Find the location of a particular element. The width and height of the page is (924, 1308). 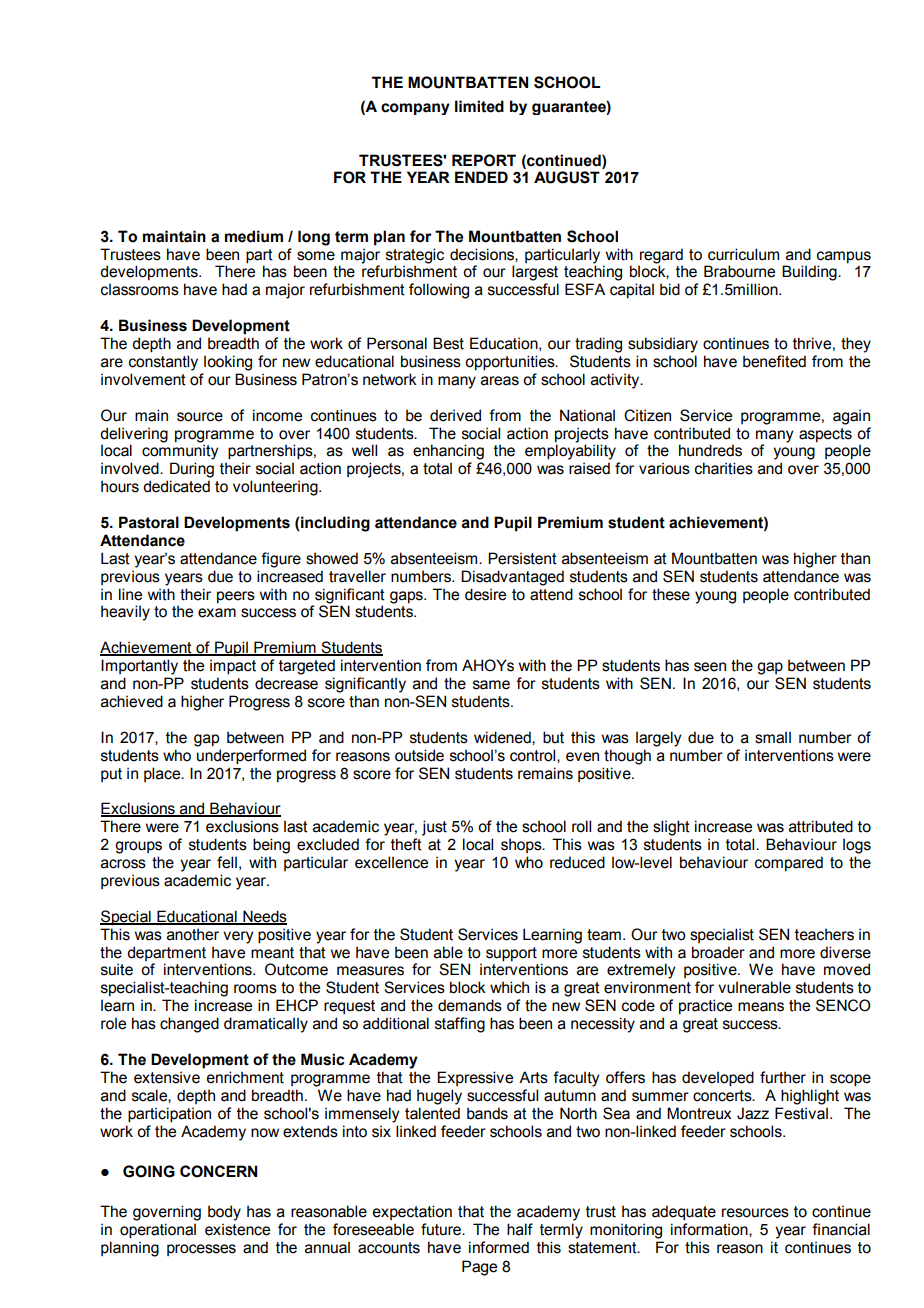

charities is located at coordinates (724, 468).
